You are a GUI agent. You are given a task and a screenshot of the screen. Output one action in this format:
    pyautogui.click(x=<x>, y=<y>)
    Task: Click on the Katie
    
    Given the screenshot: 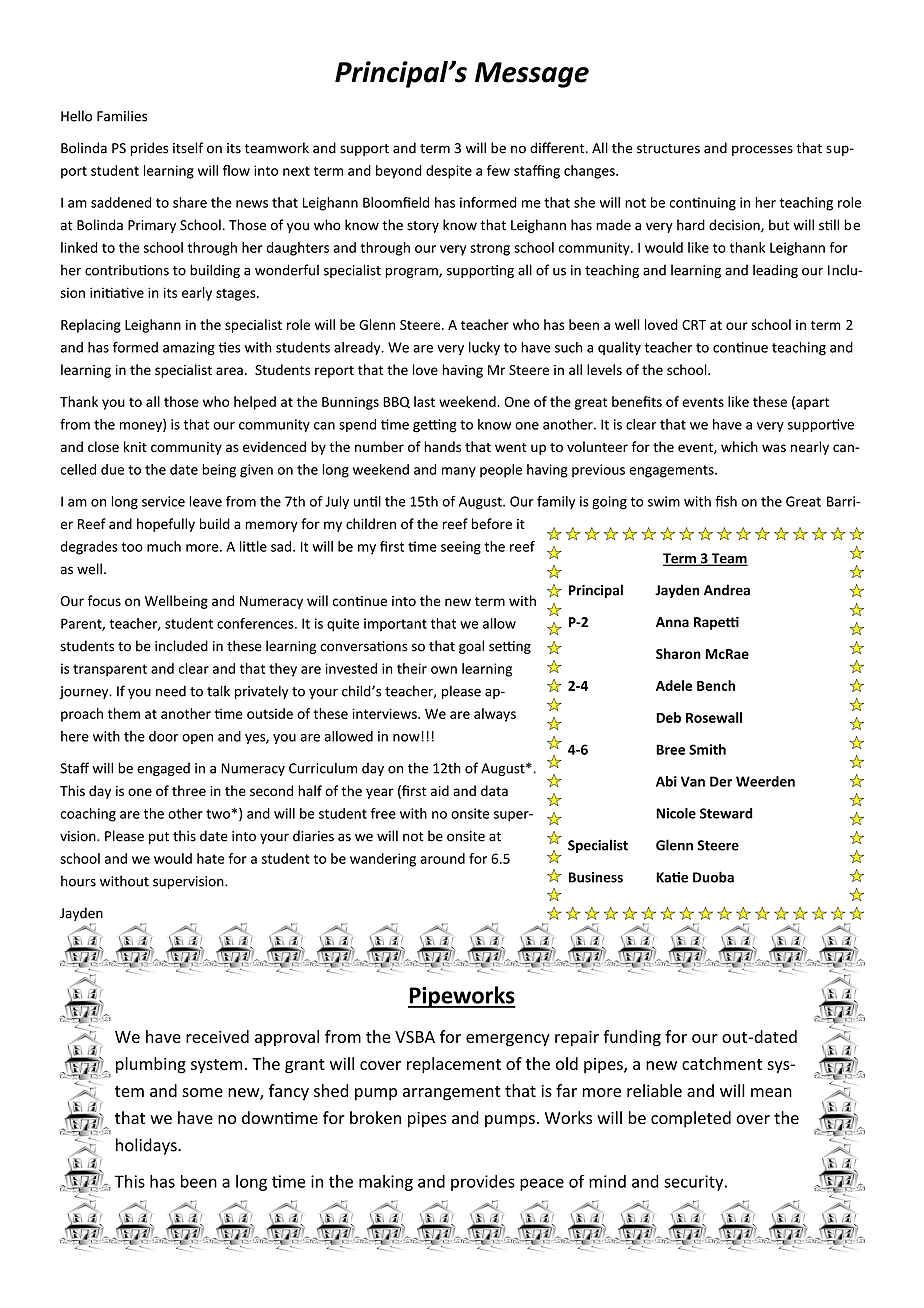 What is the action you would take?
    pyautogui.click(x=672, y=877)
